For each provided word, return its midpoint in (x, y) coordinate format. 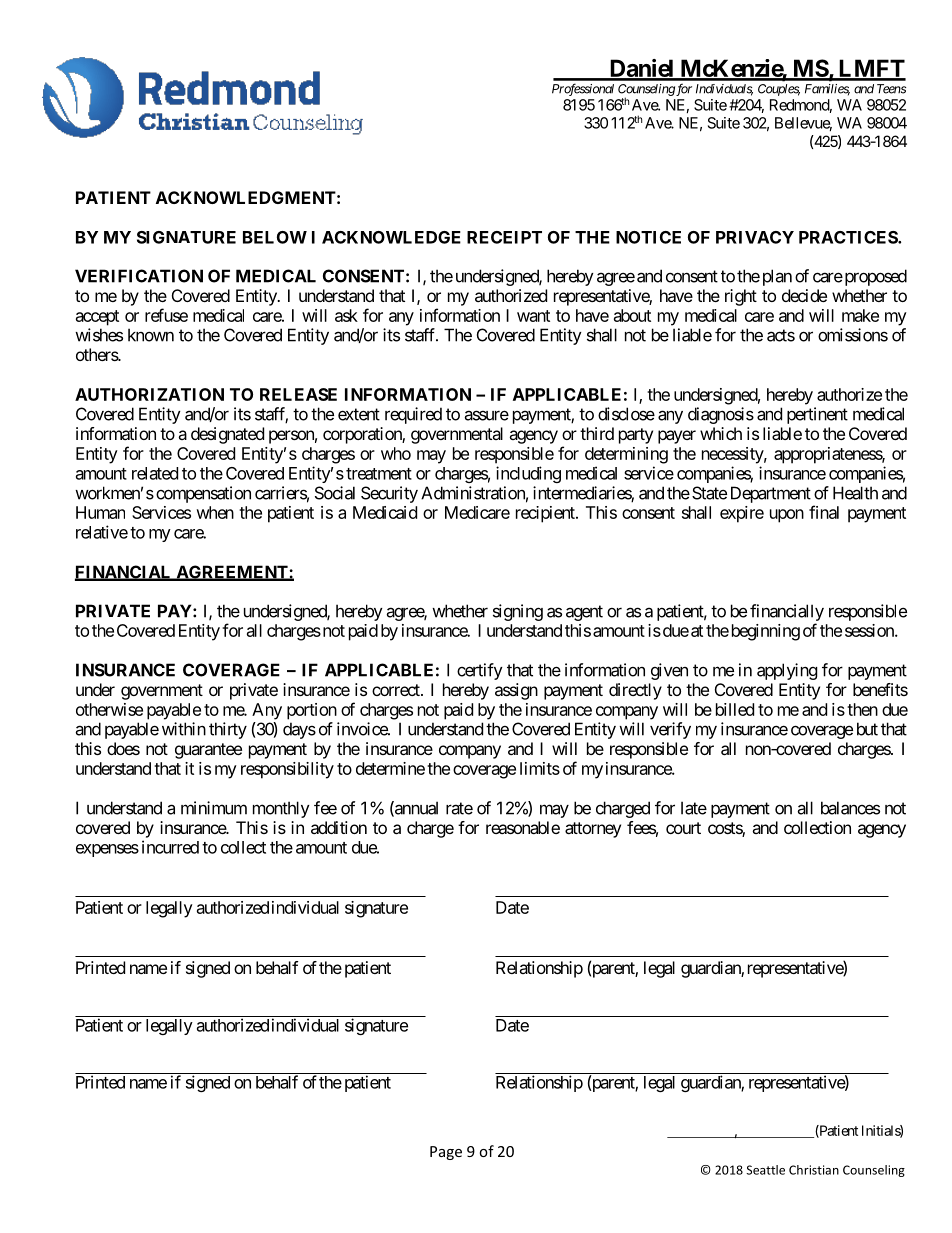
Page (446, 1153)
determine (390, 768)
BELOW (275, 237)
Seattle (765, 1170)
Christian (814, 1170)
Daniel (641, 69)
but (867, 729)
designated (227, 435)
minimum (214, 808)
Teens (891, 89)
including (528, 474)
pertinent (817, 415)
